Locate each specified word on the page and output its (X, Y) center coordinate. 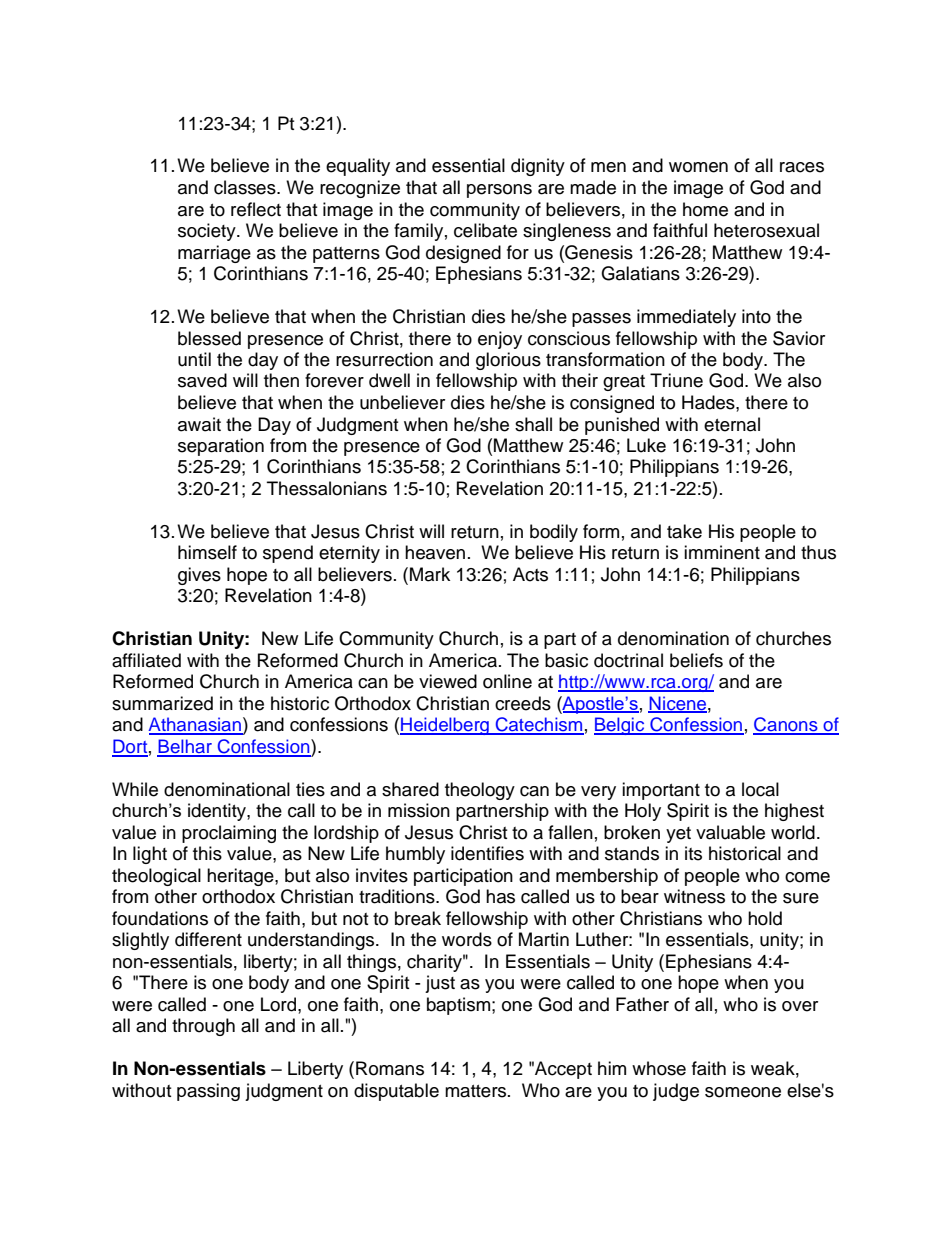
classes (246, 187)
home (705, 209)
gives (199, 576)
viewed (448, 681)
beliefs (696, 660)
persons (499, 191)
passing (208, 1092)
